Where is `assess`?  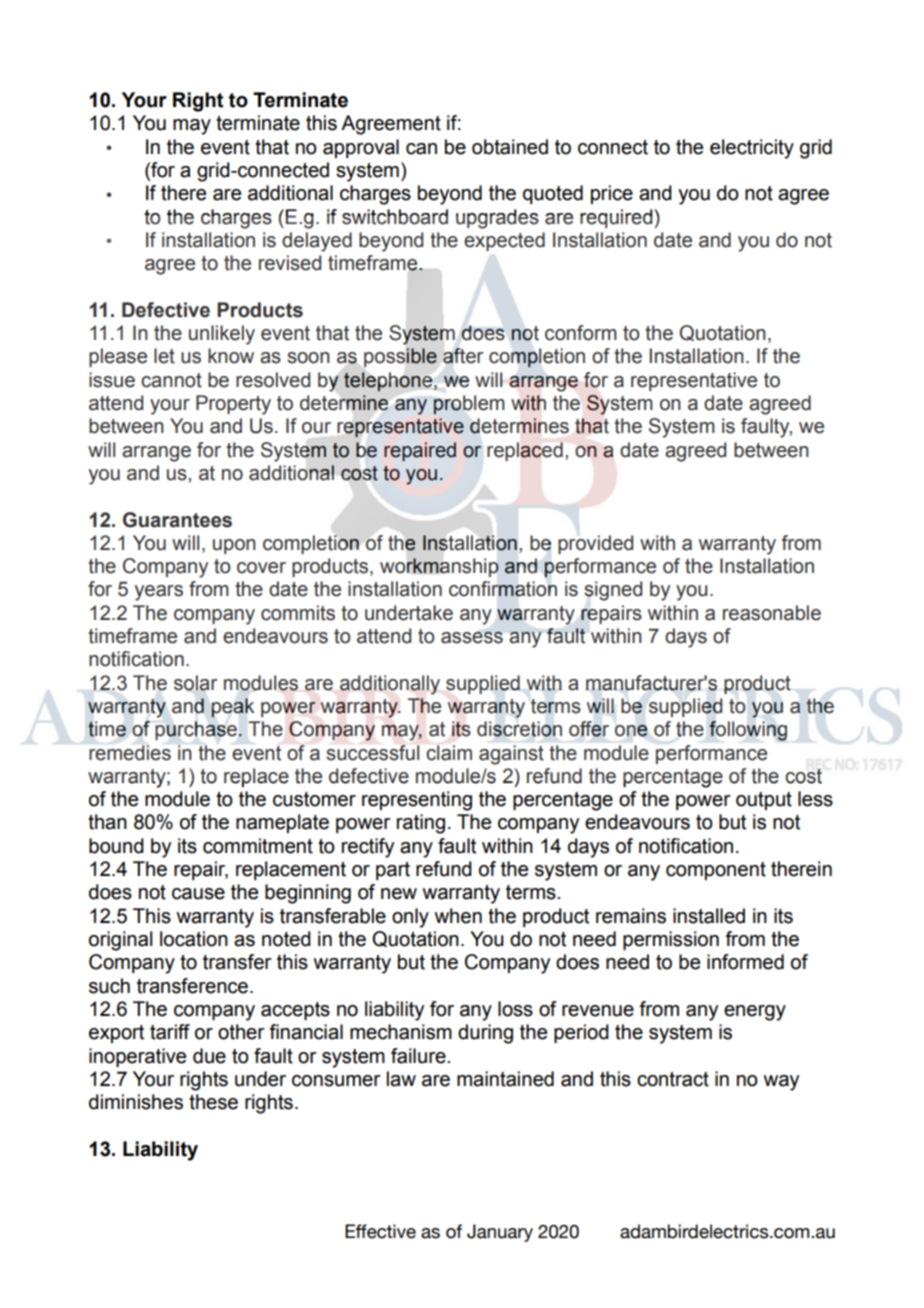
assess is located at coordinates (472, 638).
